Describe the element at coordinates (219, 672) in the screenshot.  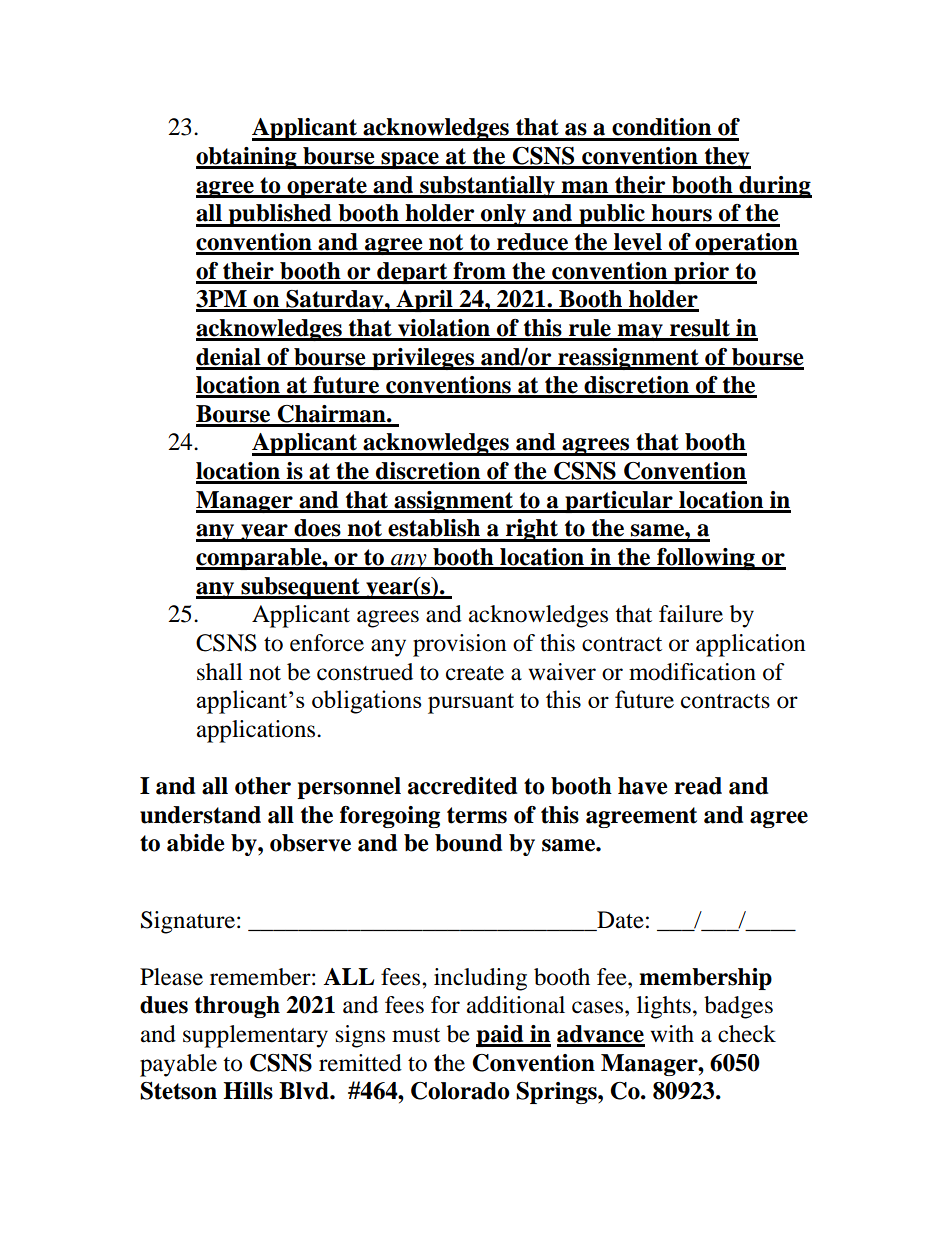
I see `shall` at that location.
